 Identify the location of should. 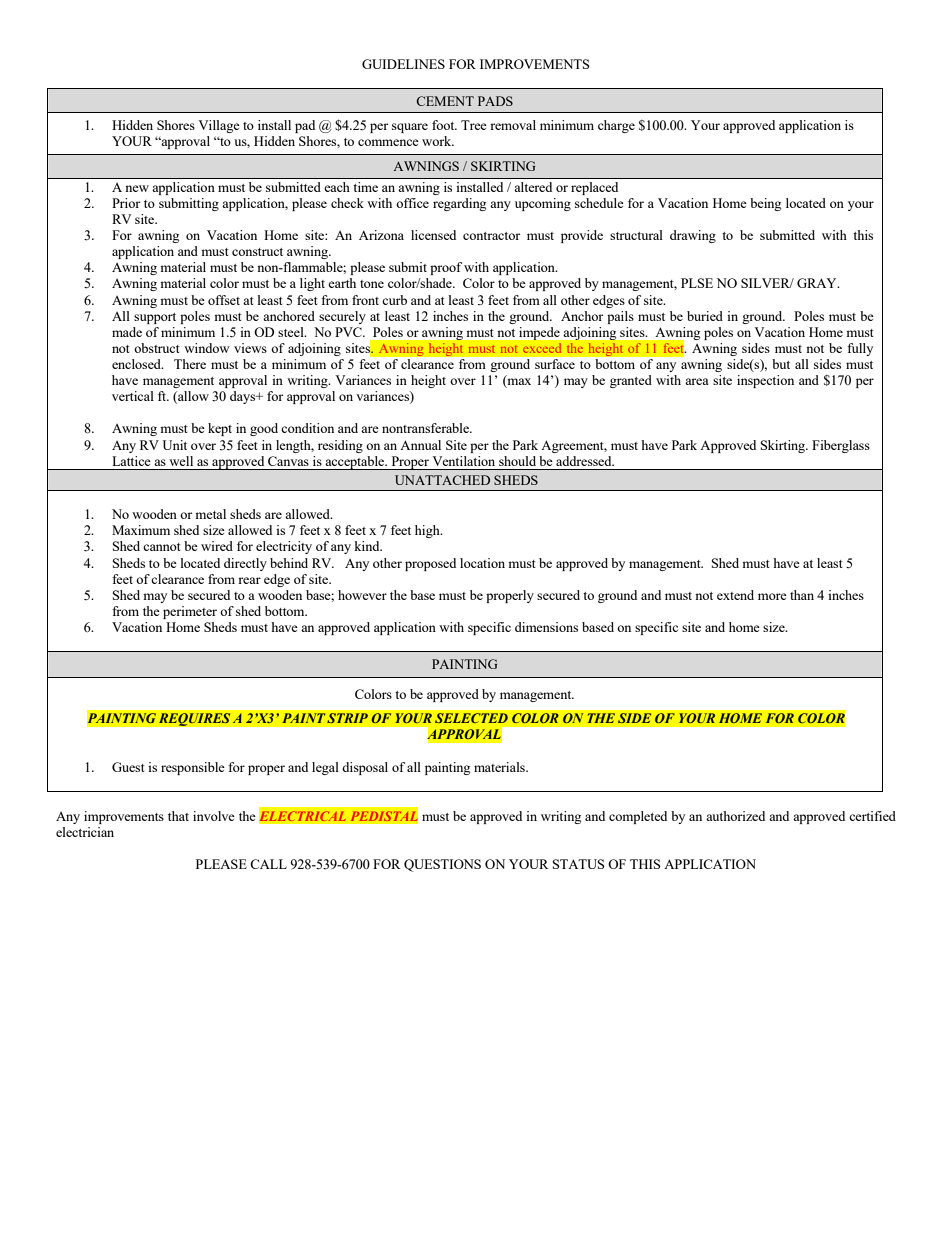
(517, 461).
